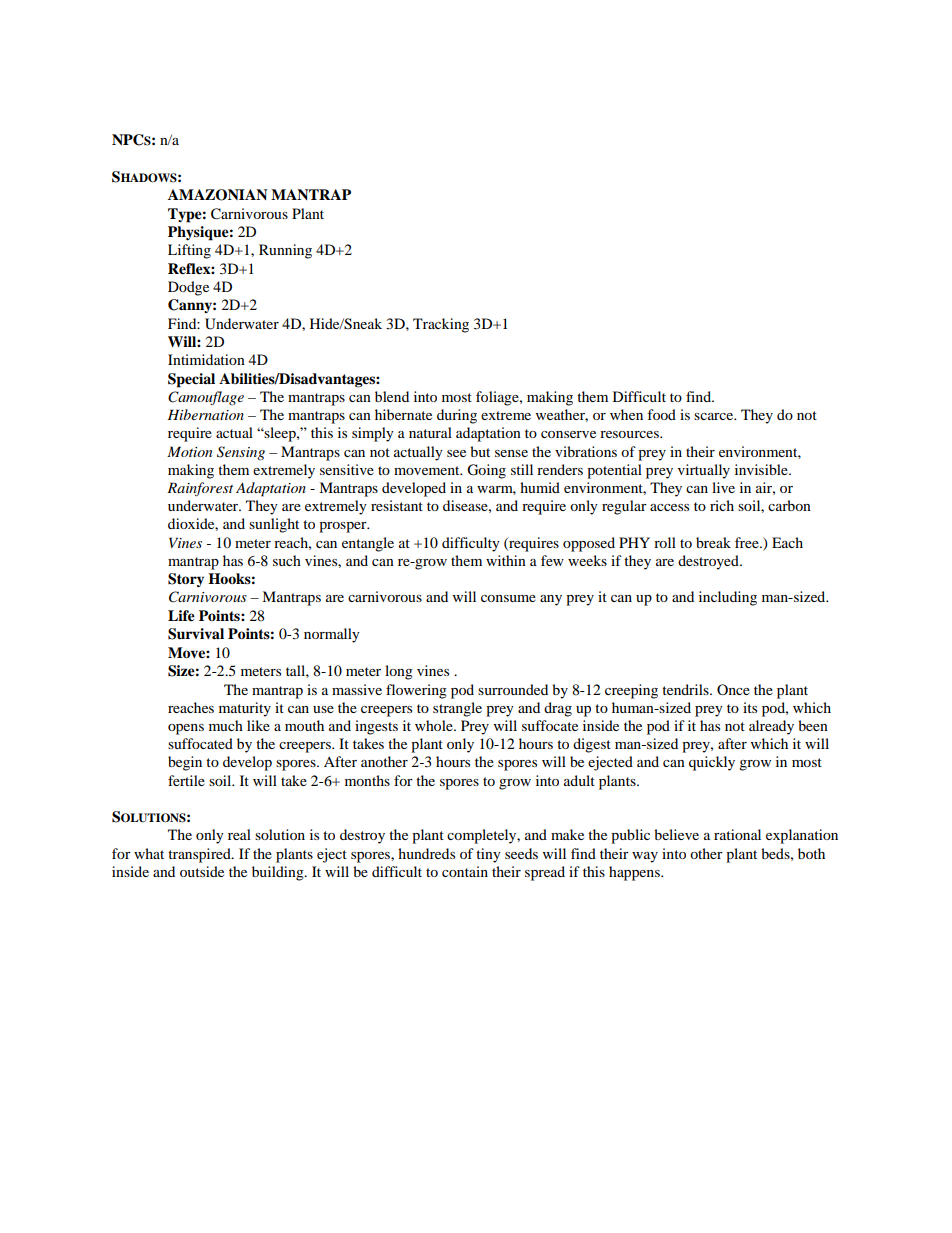 The image size is (952, 1233). Describe the element at coordinates (285, 251) in the page. I see `Running` at that location.
